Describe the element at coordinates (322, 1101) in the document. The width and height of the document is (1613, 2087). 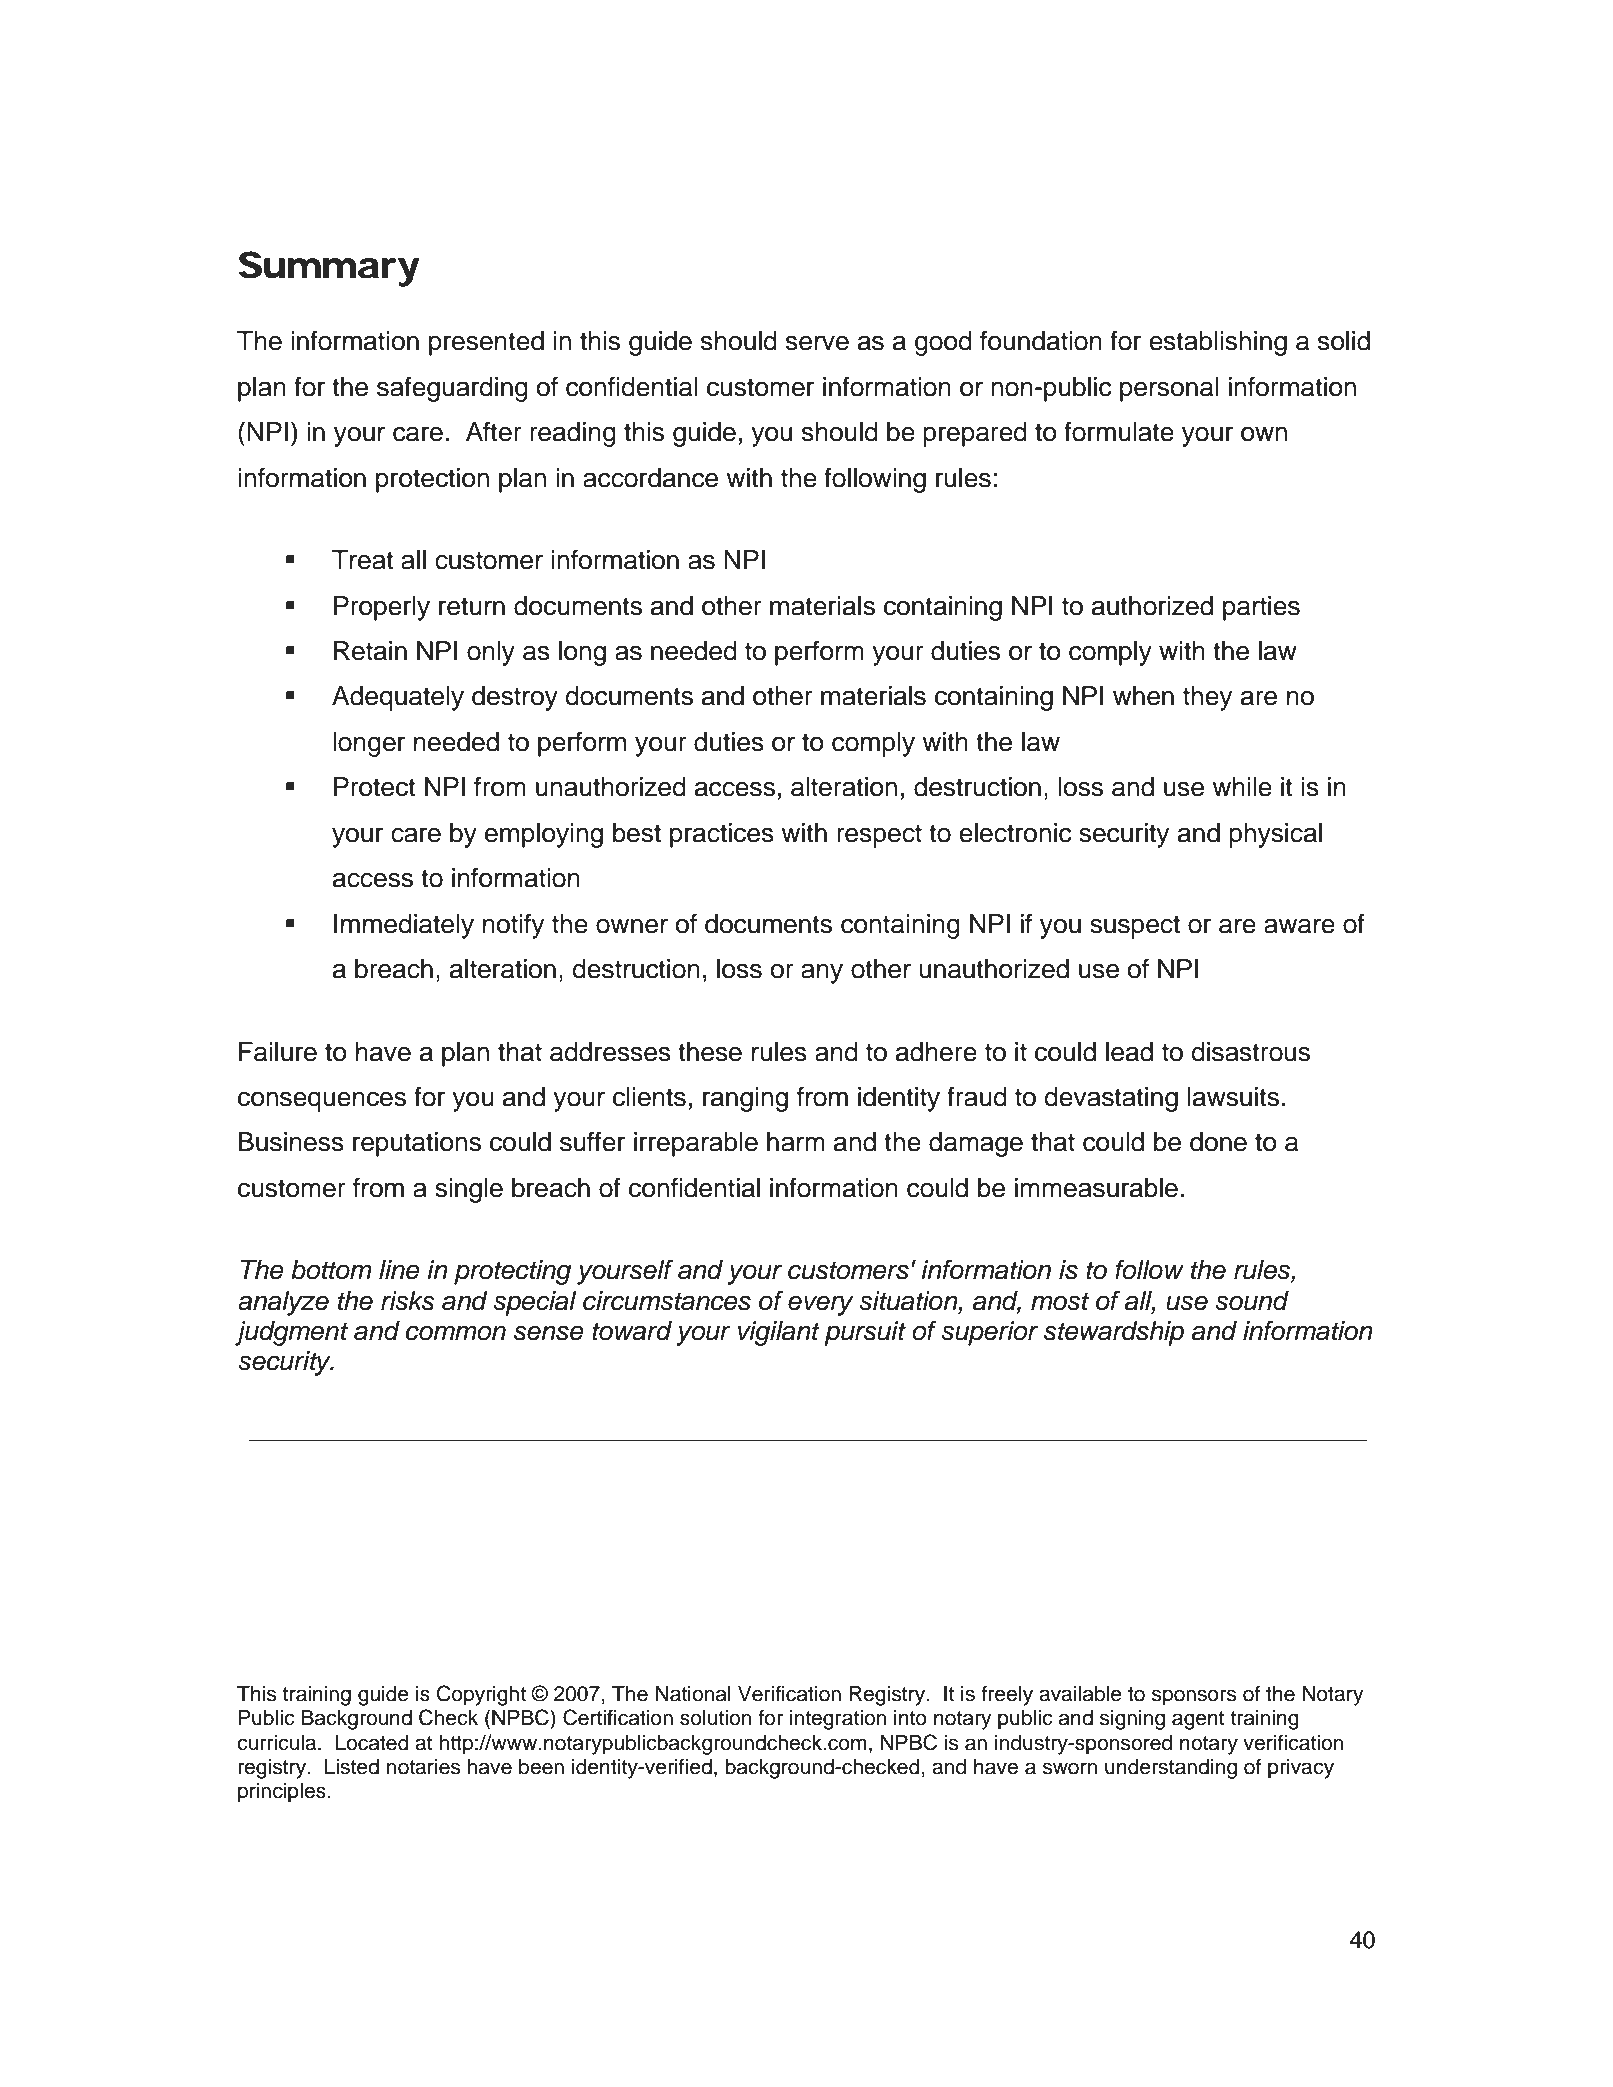
I see `consequences` at that location.
